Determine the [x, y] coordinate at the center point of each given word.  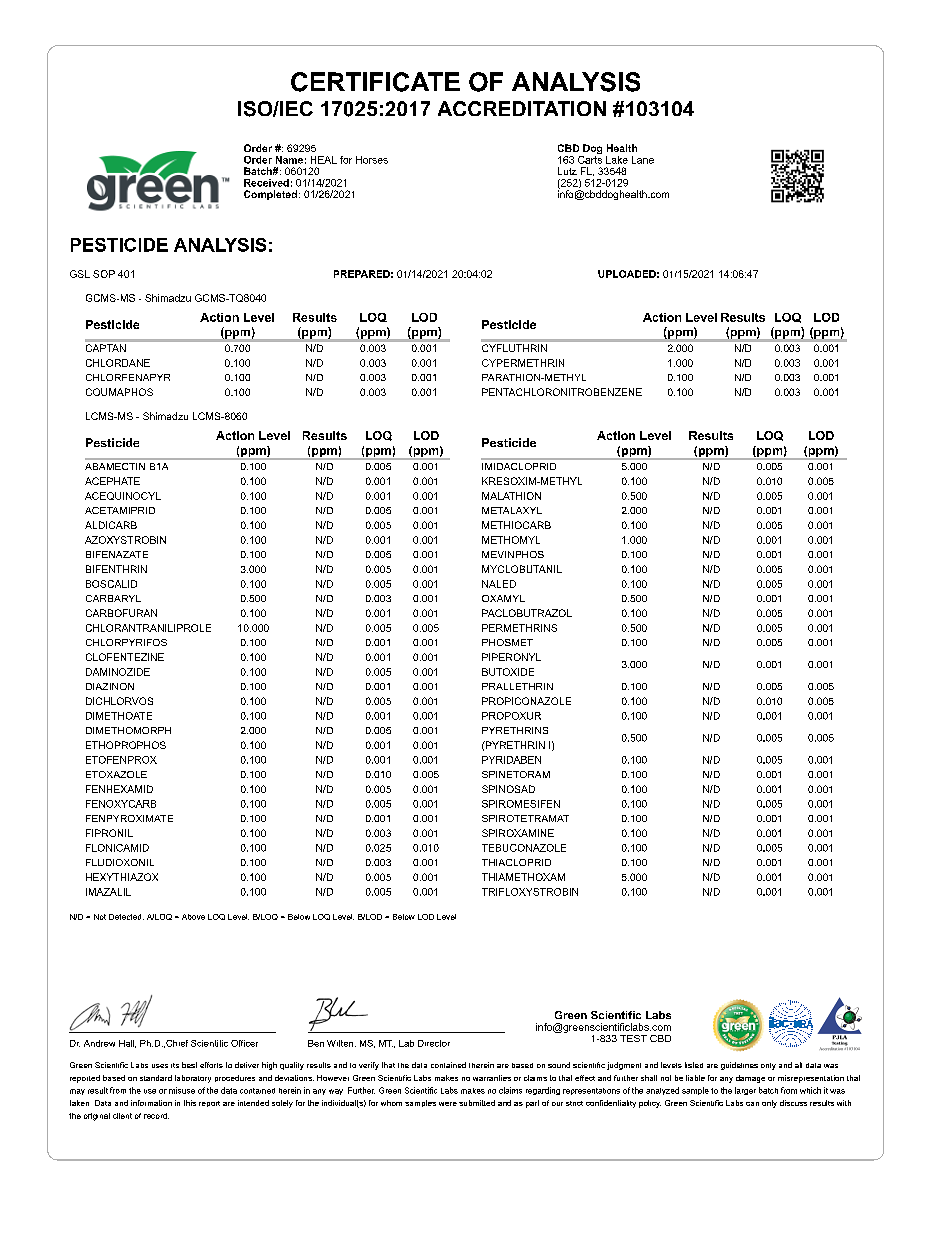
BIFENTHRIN [116, 569]
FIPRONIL [109, 833]
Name [289, 160]
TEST [633, 1038]
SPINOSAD [508, 789]
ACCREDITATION [522, 108]
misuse [182, 1090]
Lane [643, 160]
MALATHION [511, 496]
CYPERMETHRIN [523, 363]
